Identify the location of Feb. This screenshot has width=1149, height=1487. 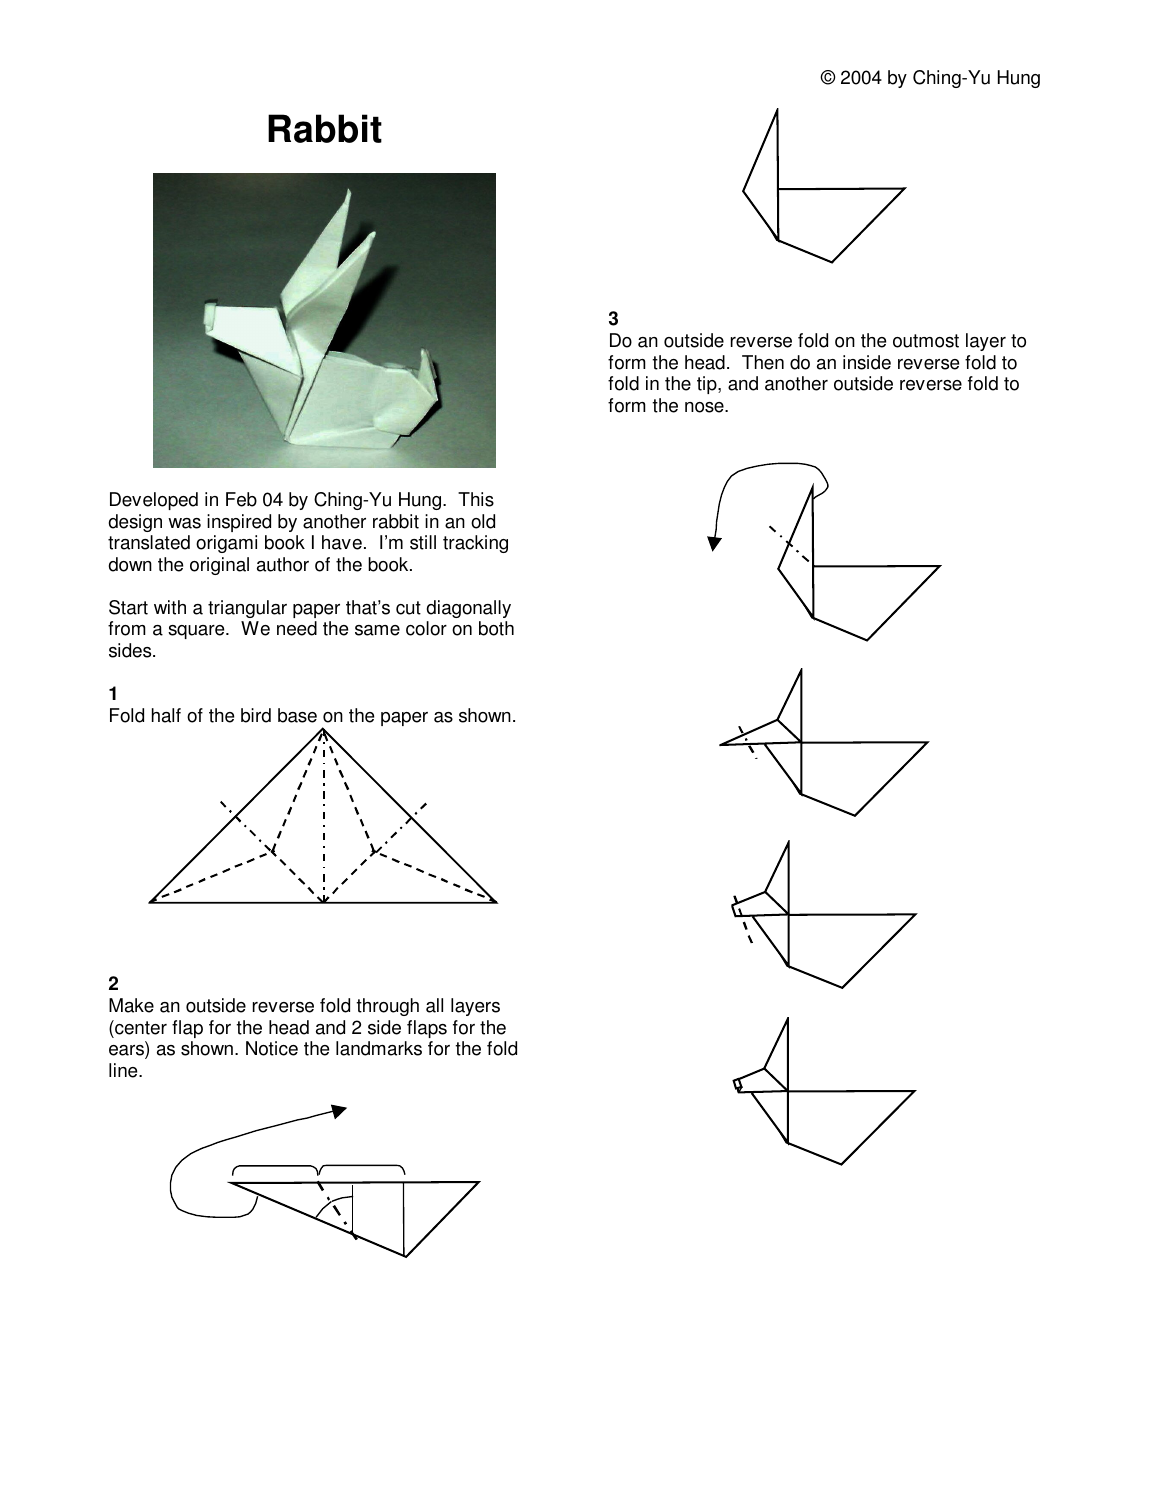
(241, 499).
